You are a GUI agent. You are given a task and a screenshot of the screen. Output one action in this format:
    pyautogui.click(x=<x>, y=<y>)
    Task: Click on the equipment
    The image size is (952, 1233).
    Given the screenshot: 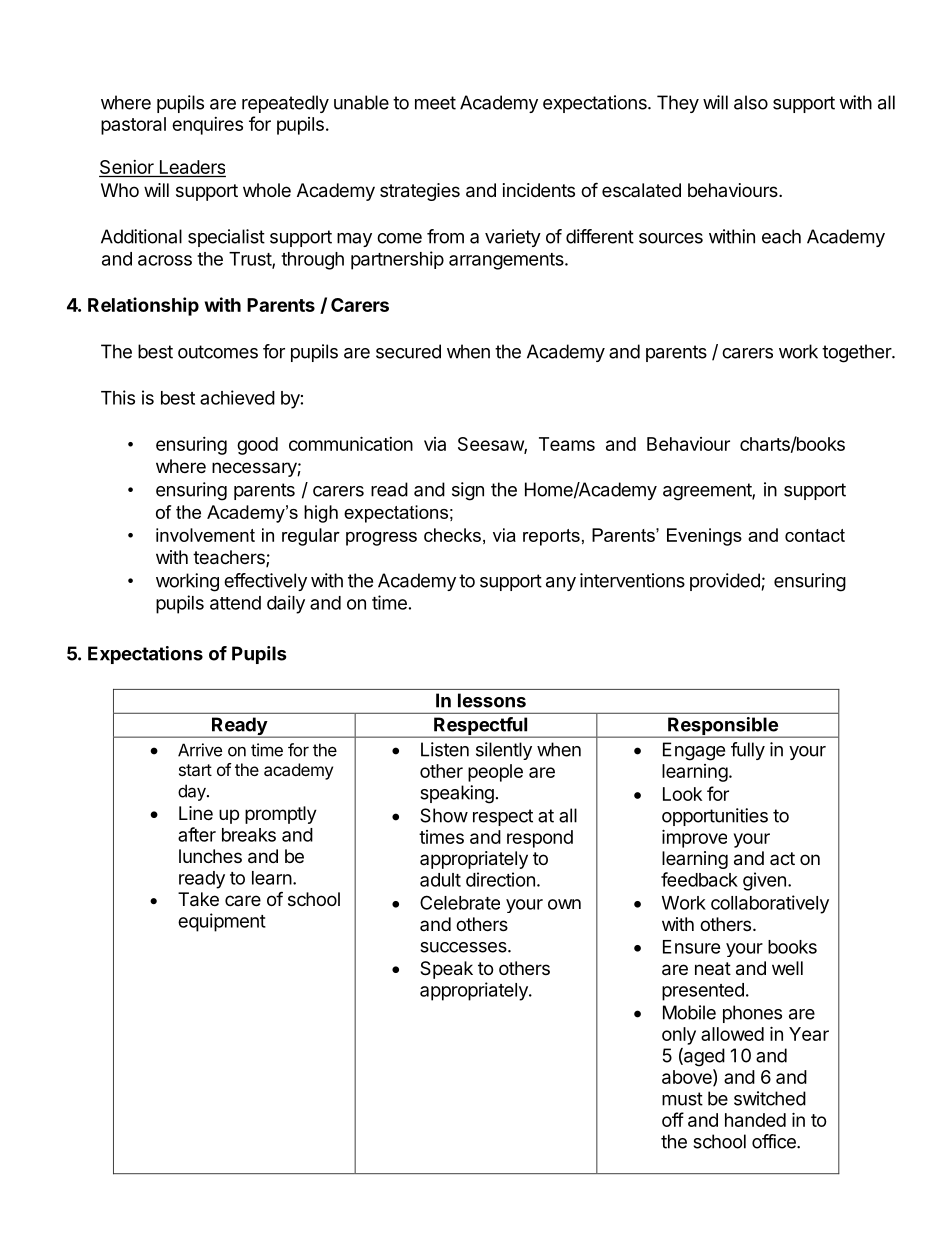 What is the action you would take?
    pyautogui.click(x=222, y=922)
